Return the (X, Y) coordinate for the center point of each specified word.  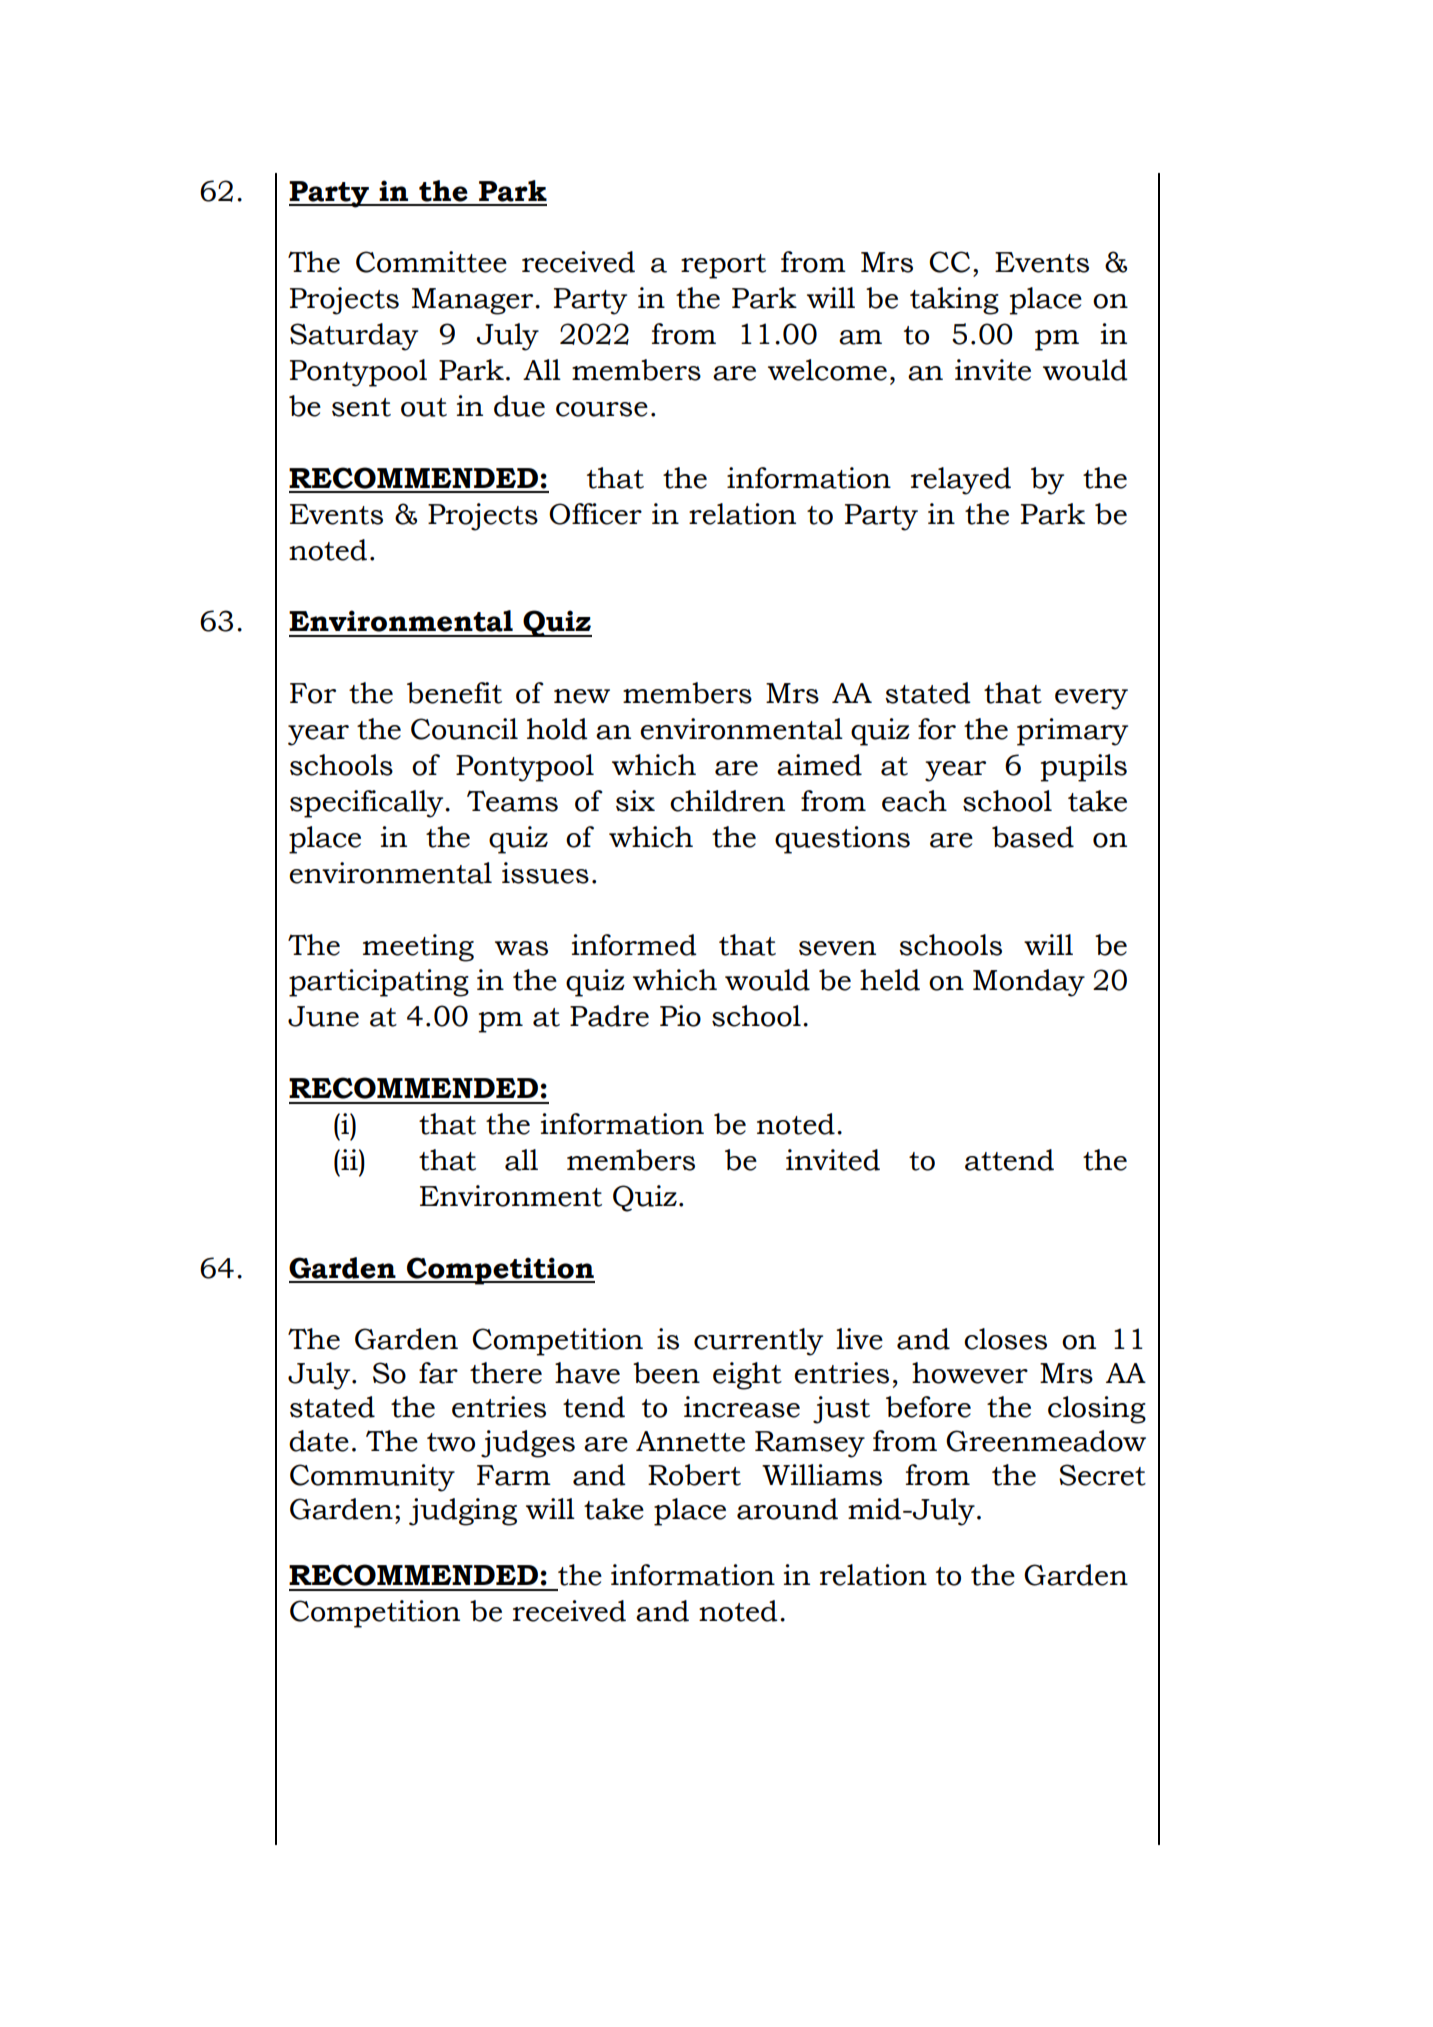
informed (634, 945)
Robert (694, 1475)
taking (954, 301)
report (723, 266)
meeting (418, 948)
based (1033, 837)
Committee (431, 262)
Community (372, 1478)
